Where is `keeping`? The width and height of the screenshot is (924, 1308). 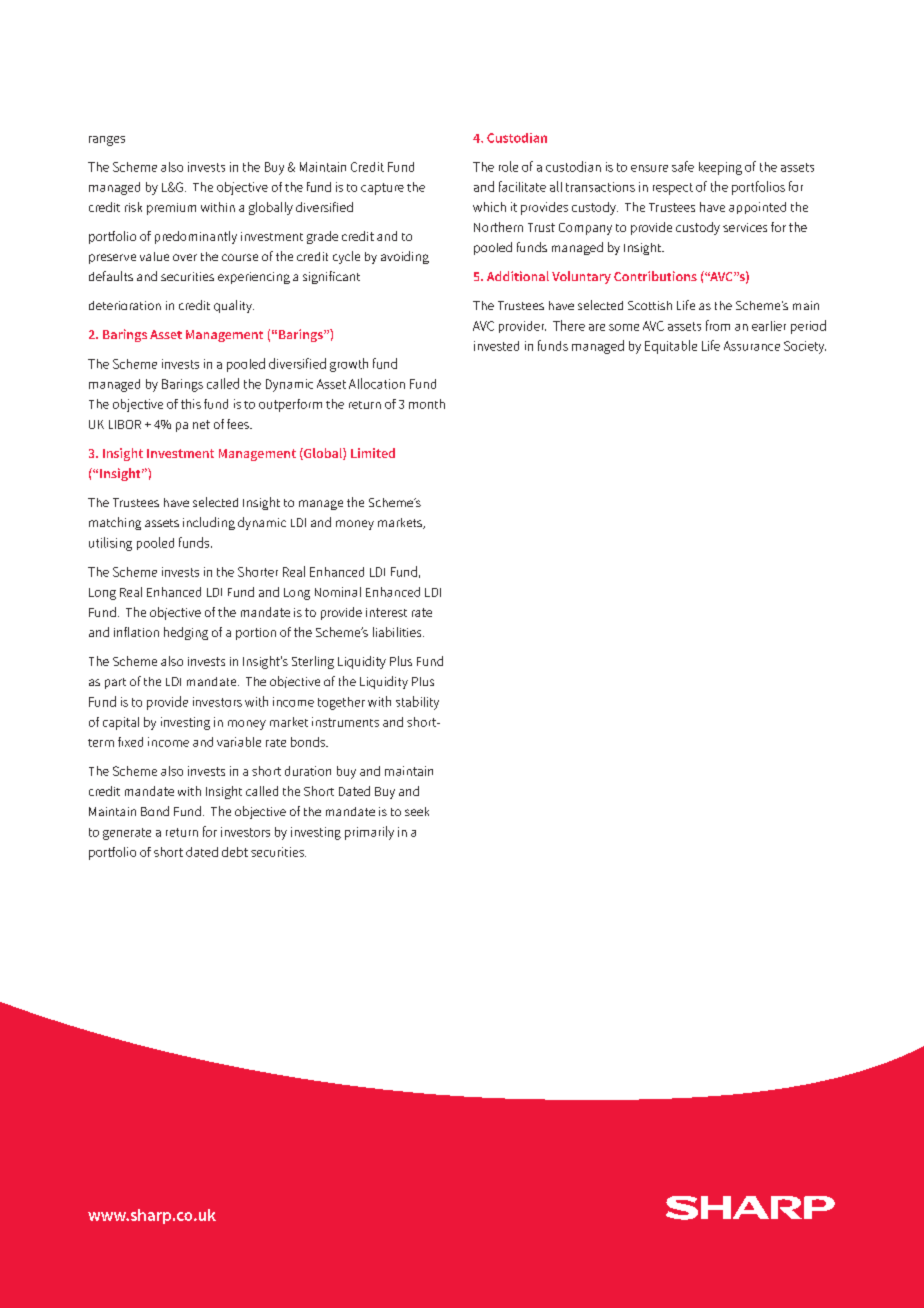
keeping is located at coordinates (720, 168).
